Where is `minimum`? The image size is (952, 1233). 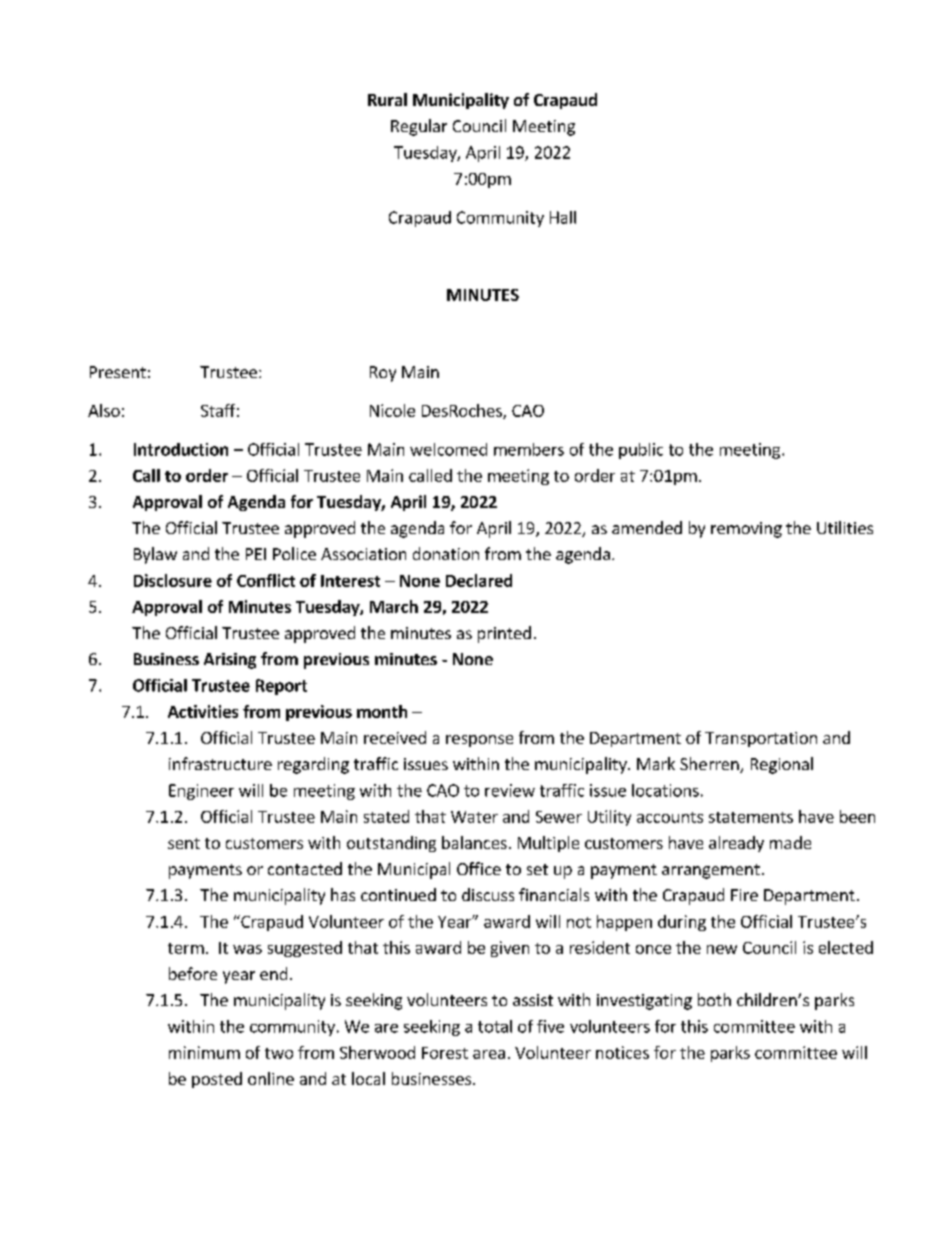 minimum is located at coordinates (204, 1052).
